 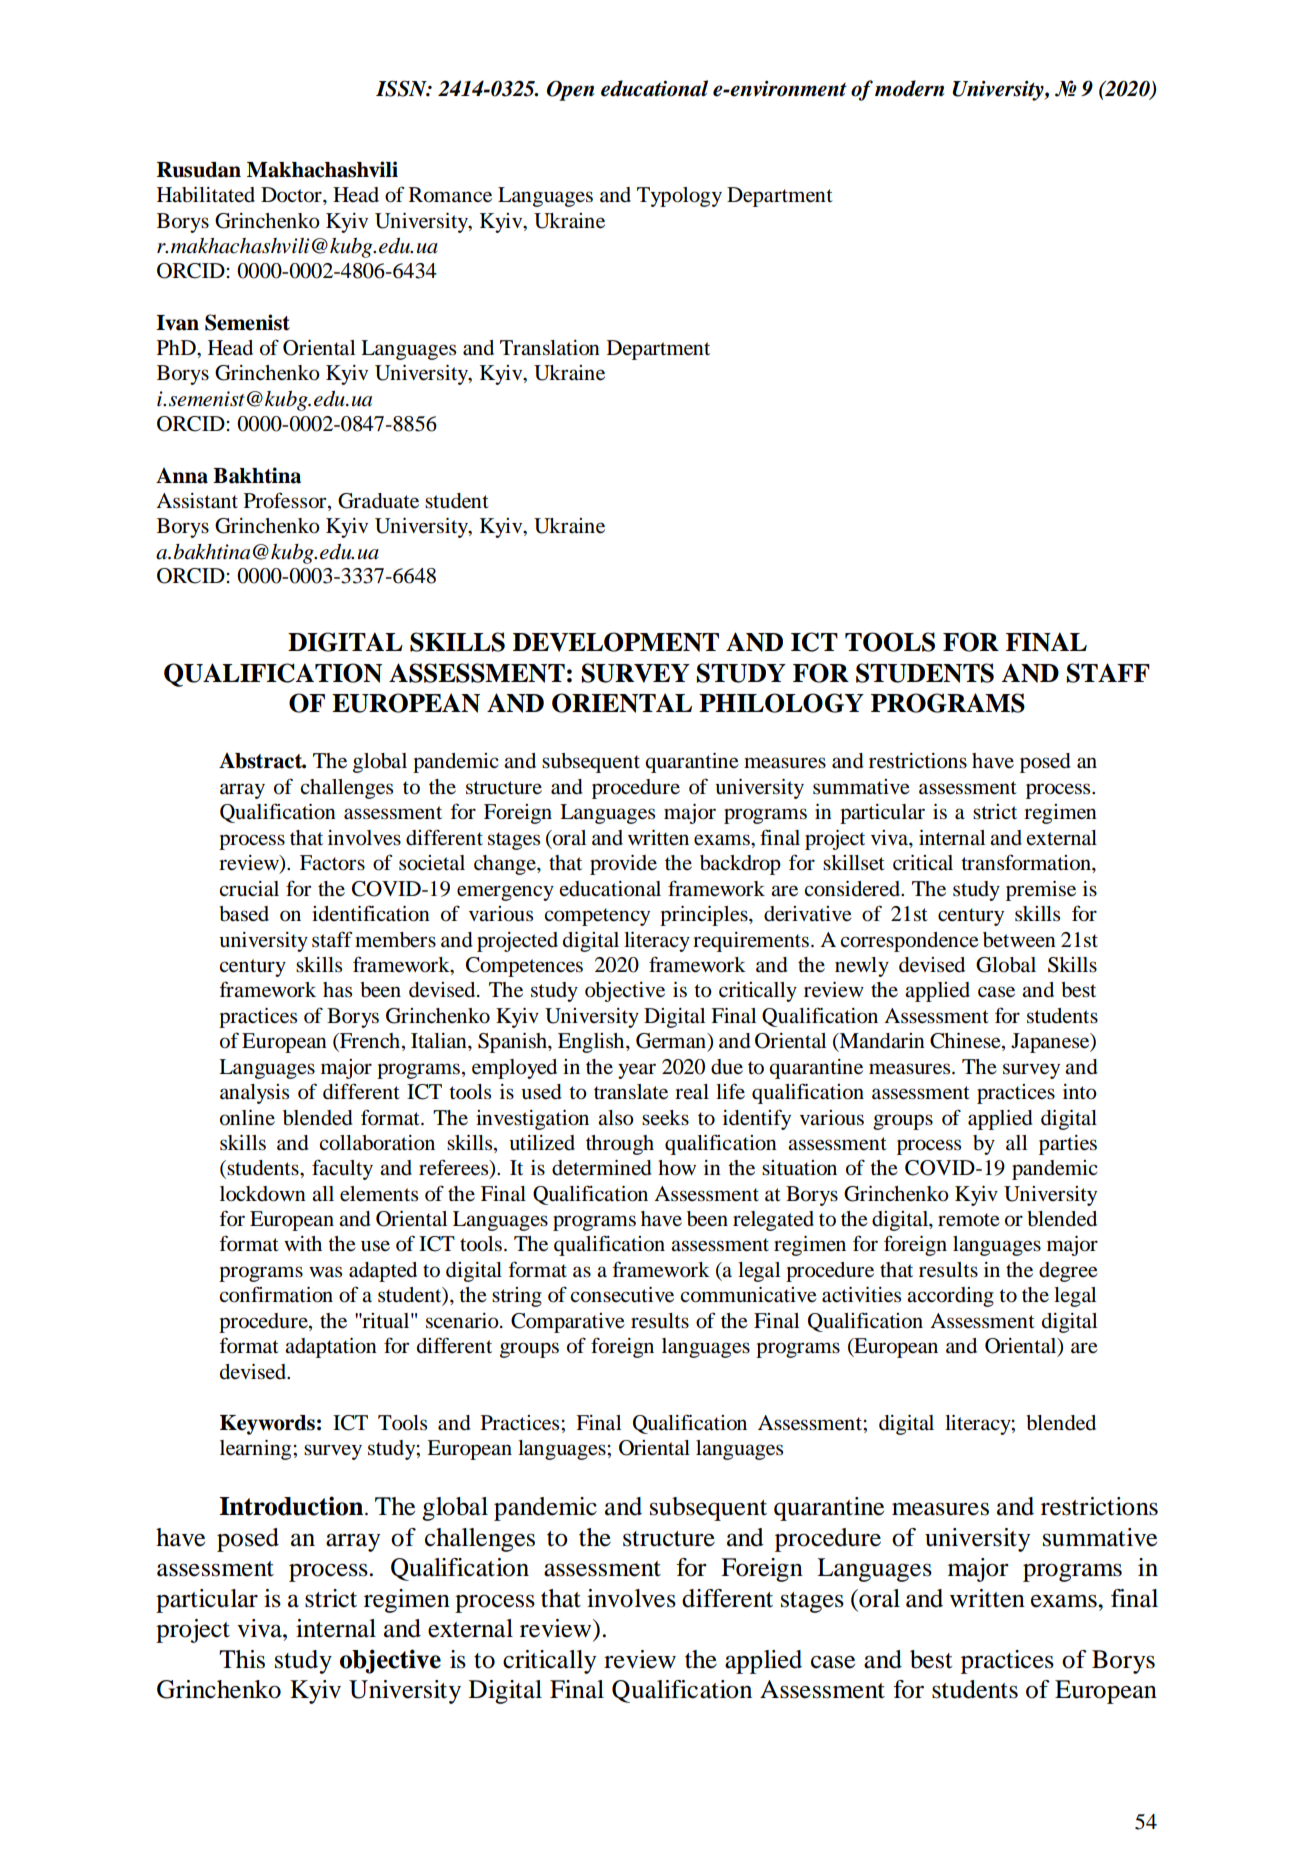 What do you see at coordinates (969, 1220) in the screenshot?
I see `remote` at bounding box center [969, 1220].
